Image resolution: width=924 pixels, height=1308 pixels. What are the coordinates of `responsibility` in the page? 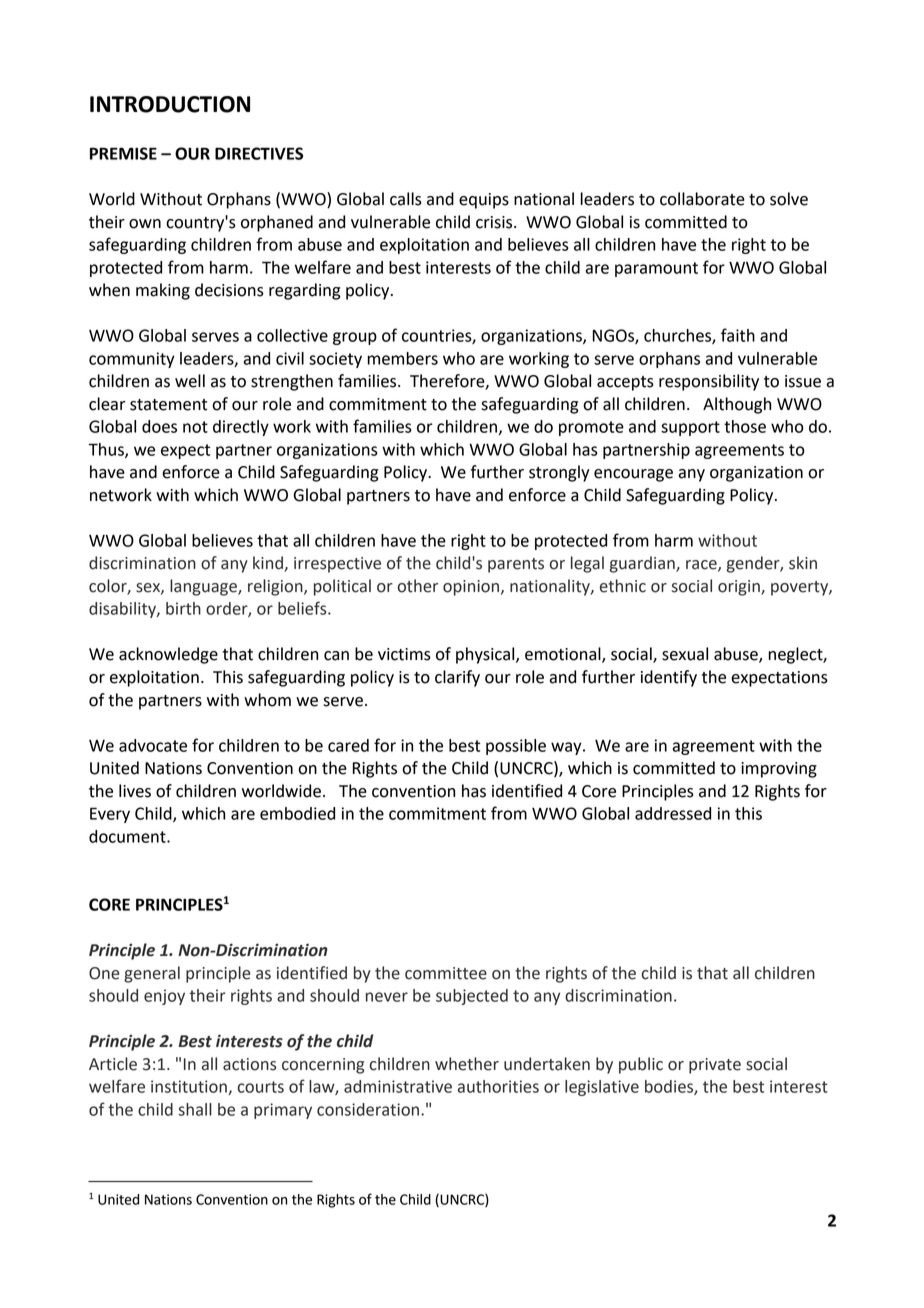 It's located at (709, 382).
